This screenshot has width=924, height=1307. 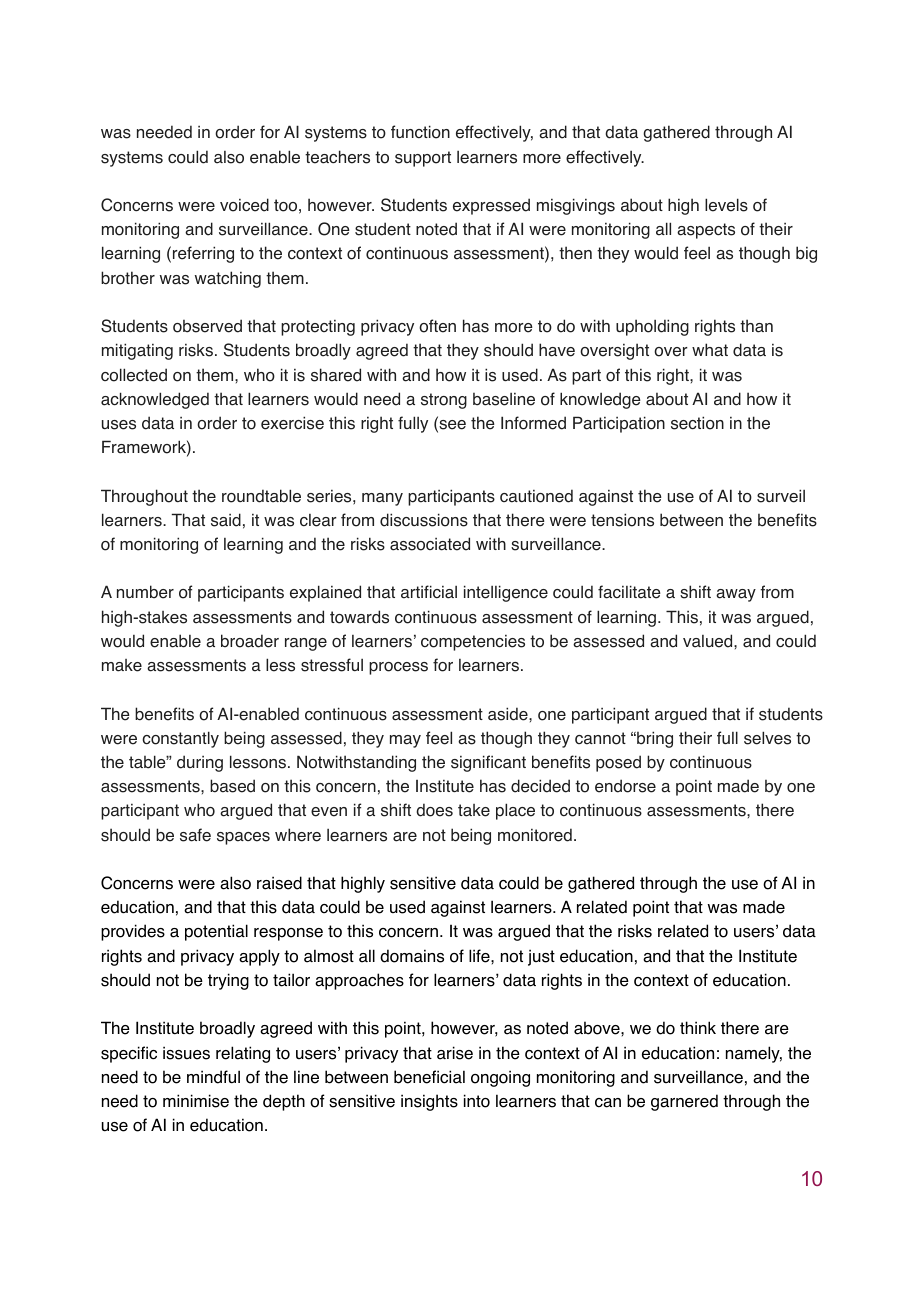 I want to click on garnered, so click(x=684, y=1102).
